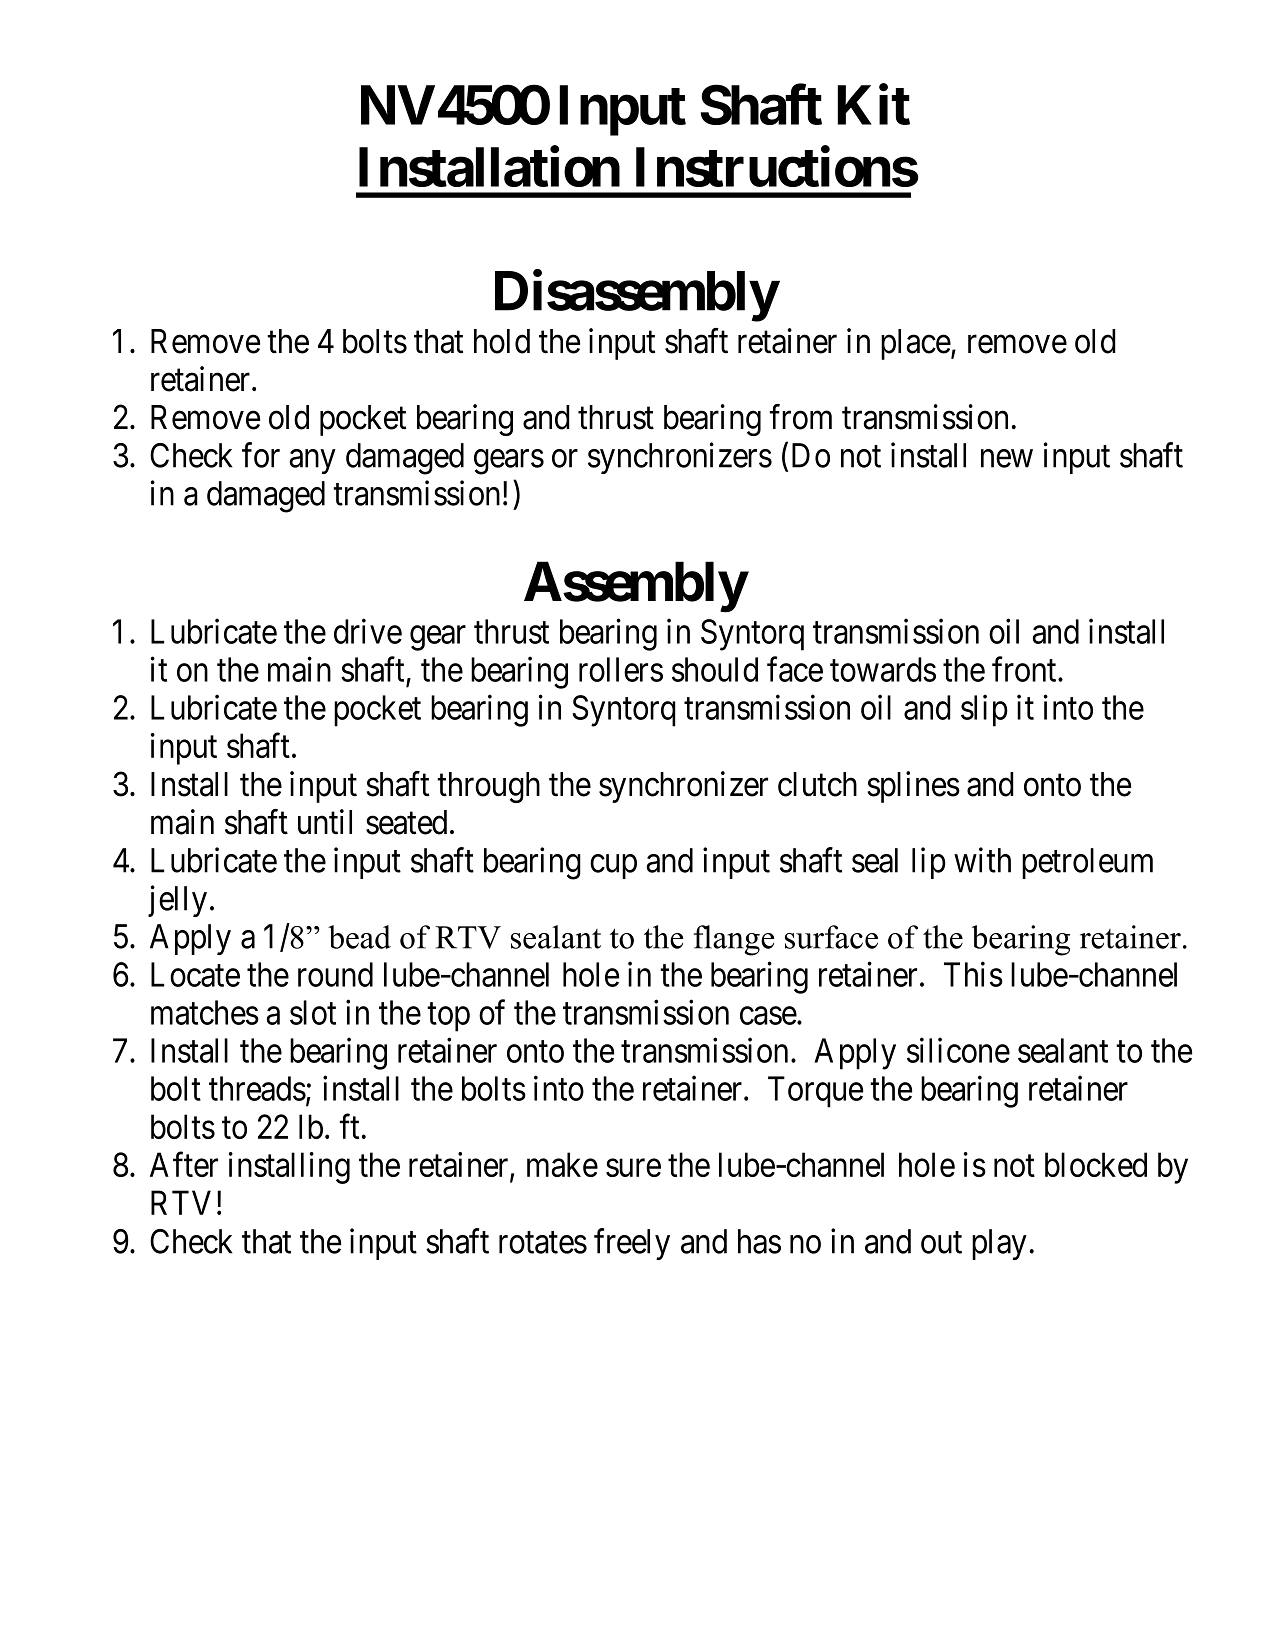 This document has width=1267, height=1640. What do you see at coordinates (916, 344) in the document?
I see `place` at bounding box center [916, 344].
